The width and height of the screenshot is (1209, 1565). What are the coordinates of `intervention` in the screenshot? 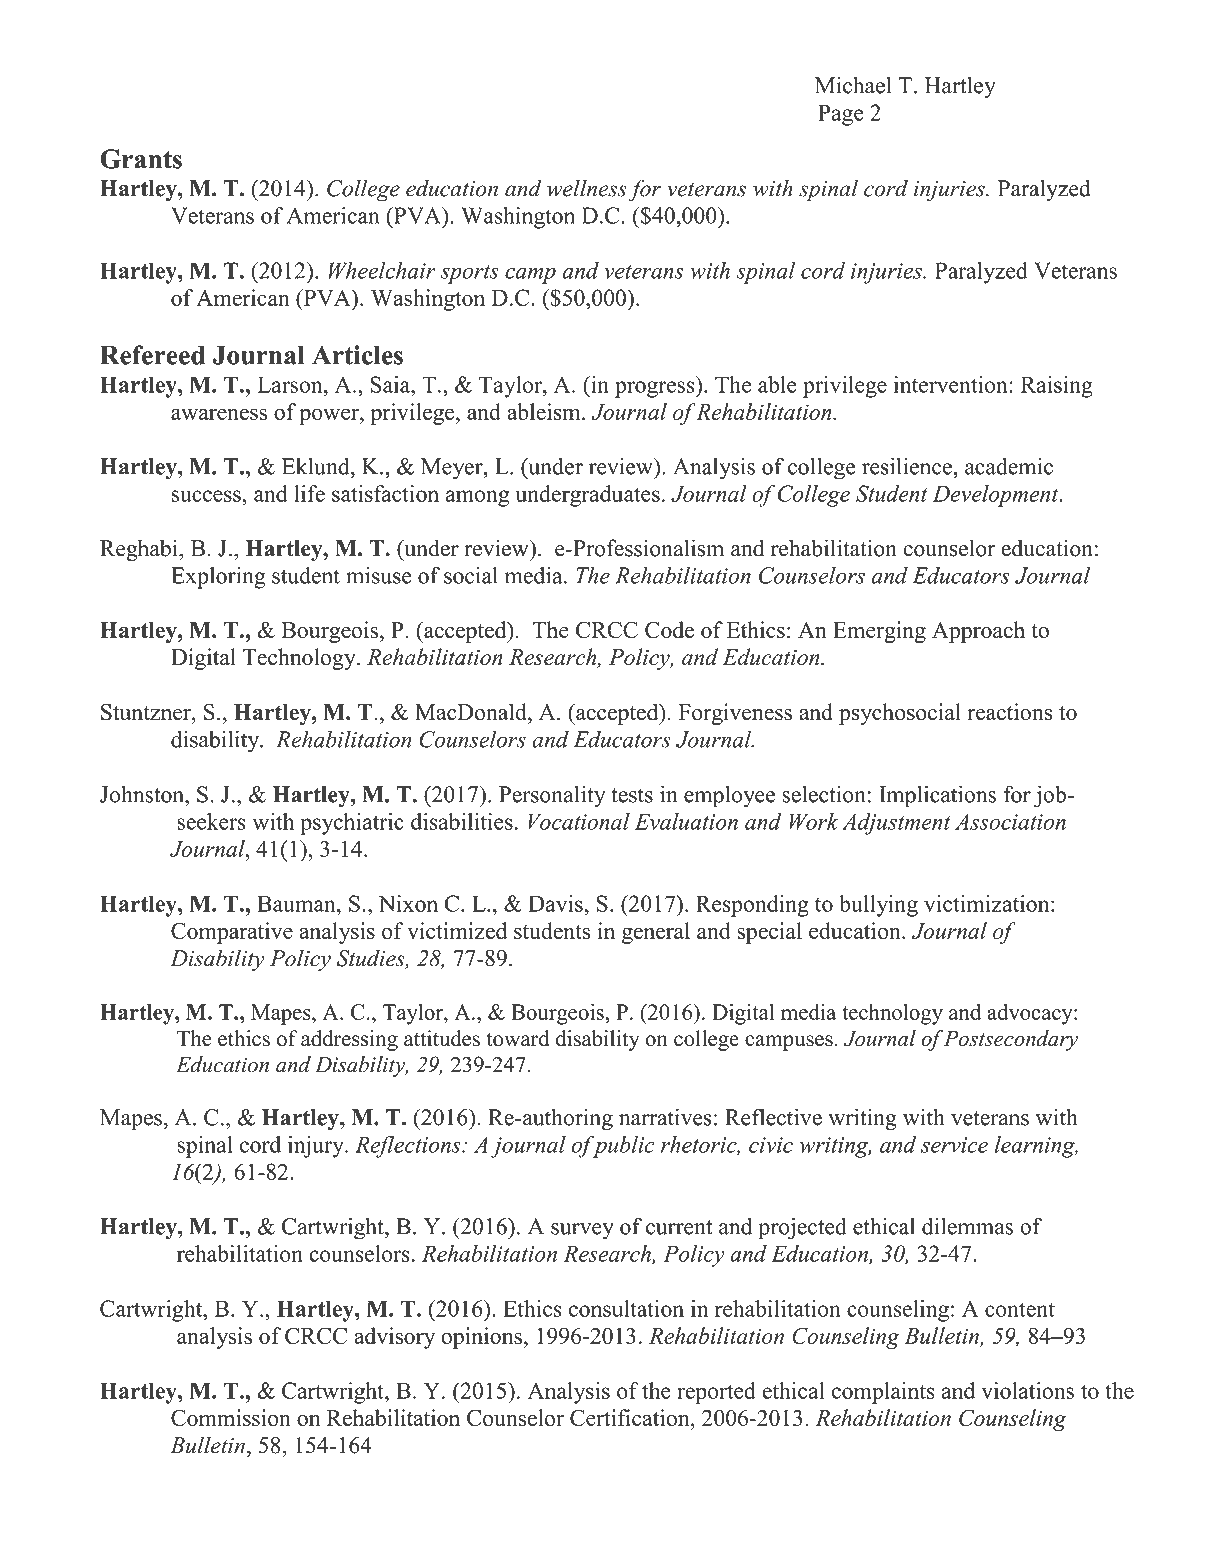 It's located at (952, 384).
